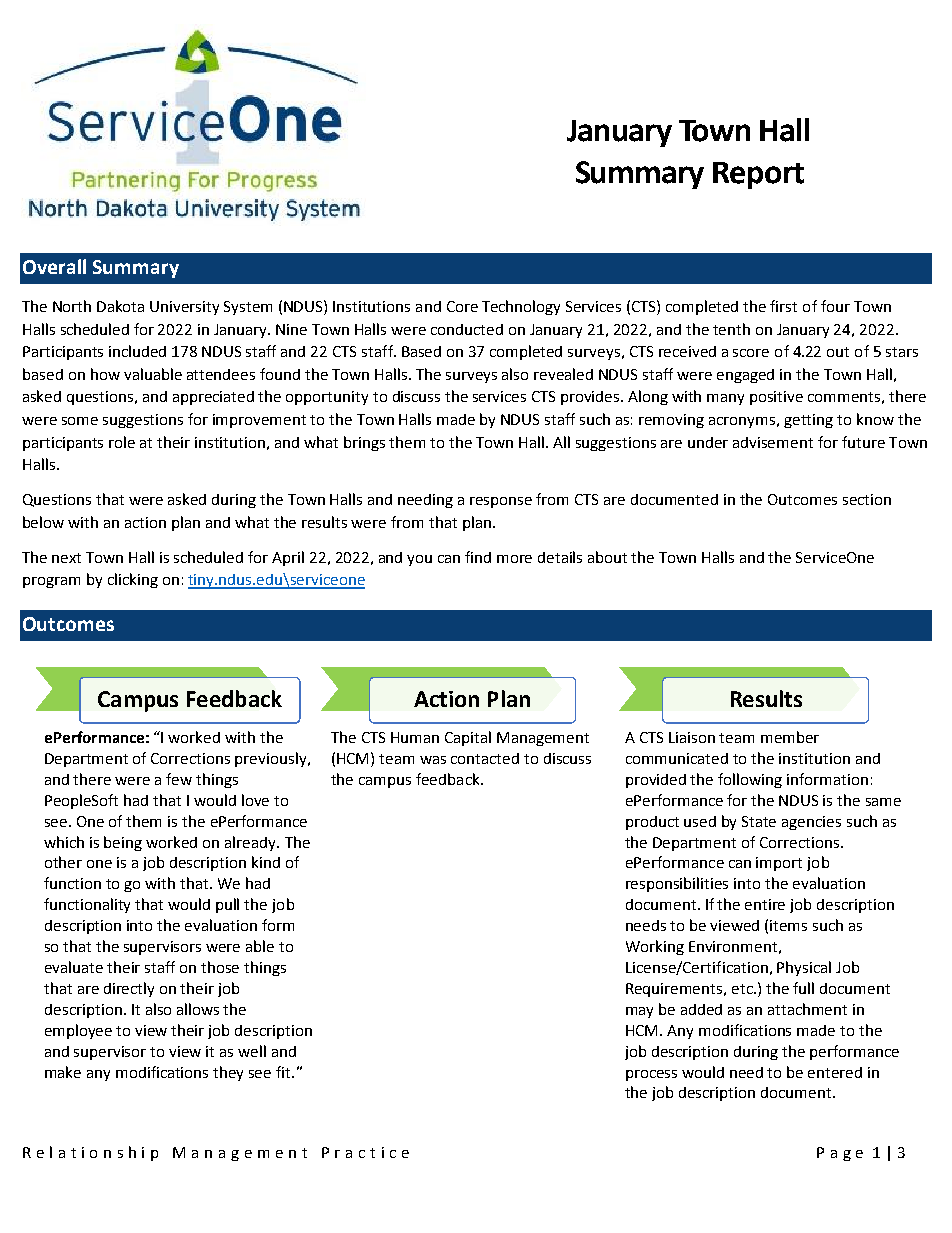 This image has height=1233, width=952. What do you see at coordinates (563, 374) in the image?
I see `revealed` at bounding box center [563, 374].
